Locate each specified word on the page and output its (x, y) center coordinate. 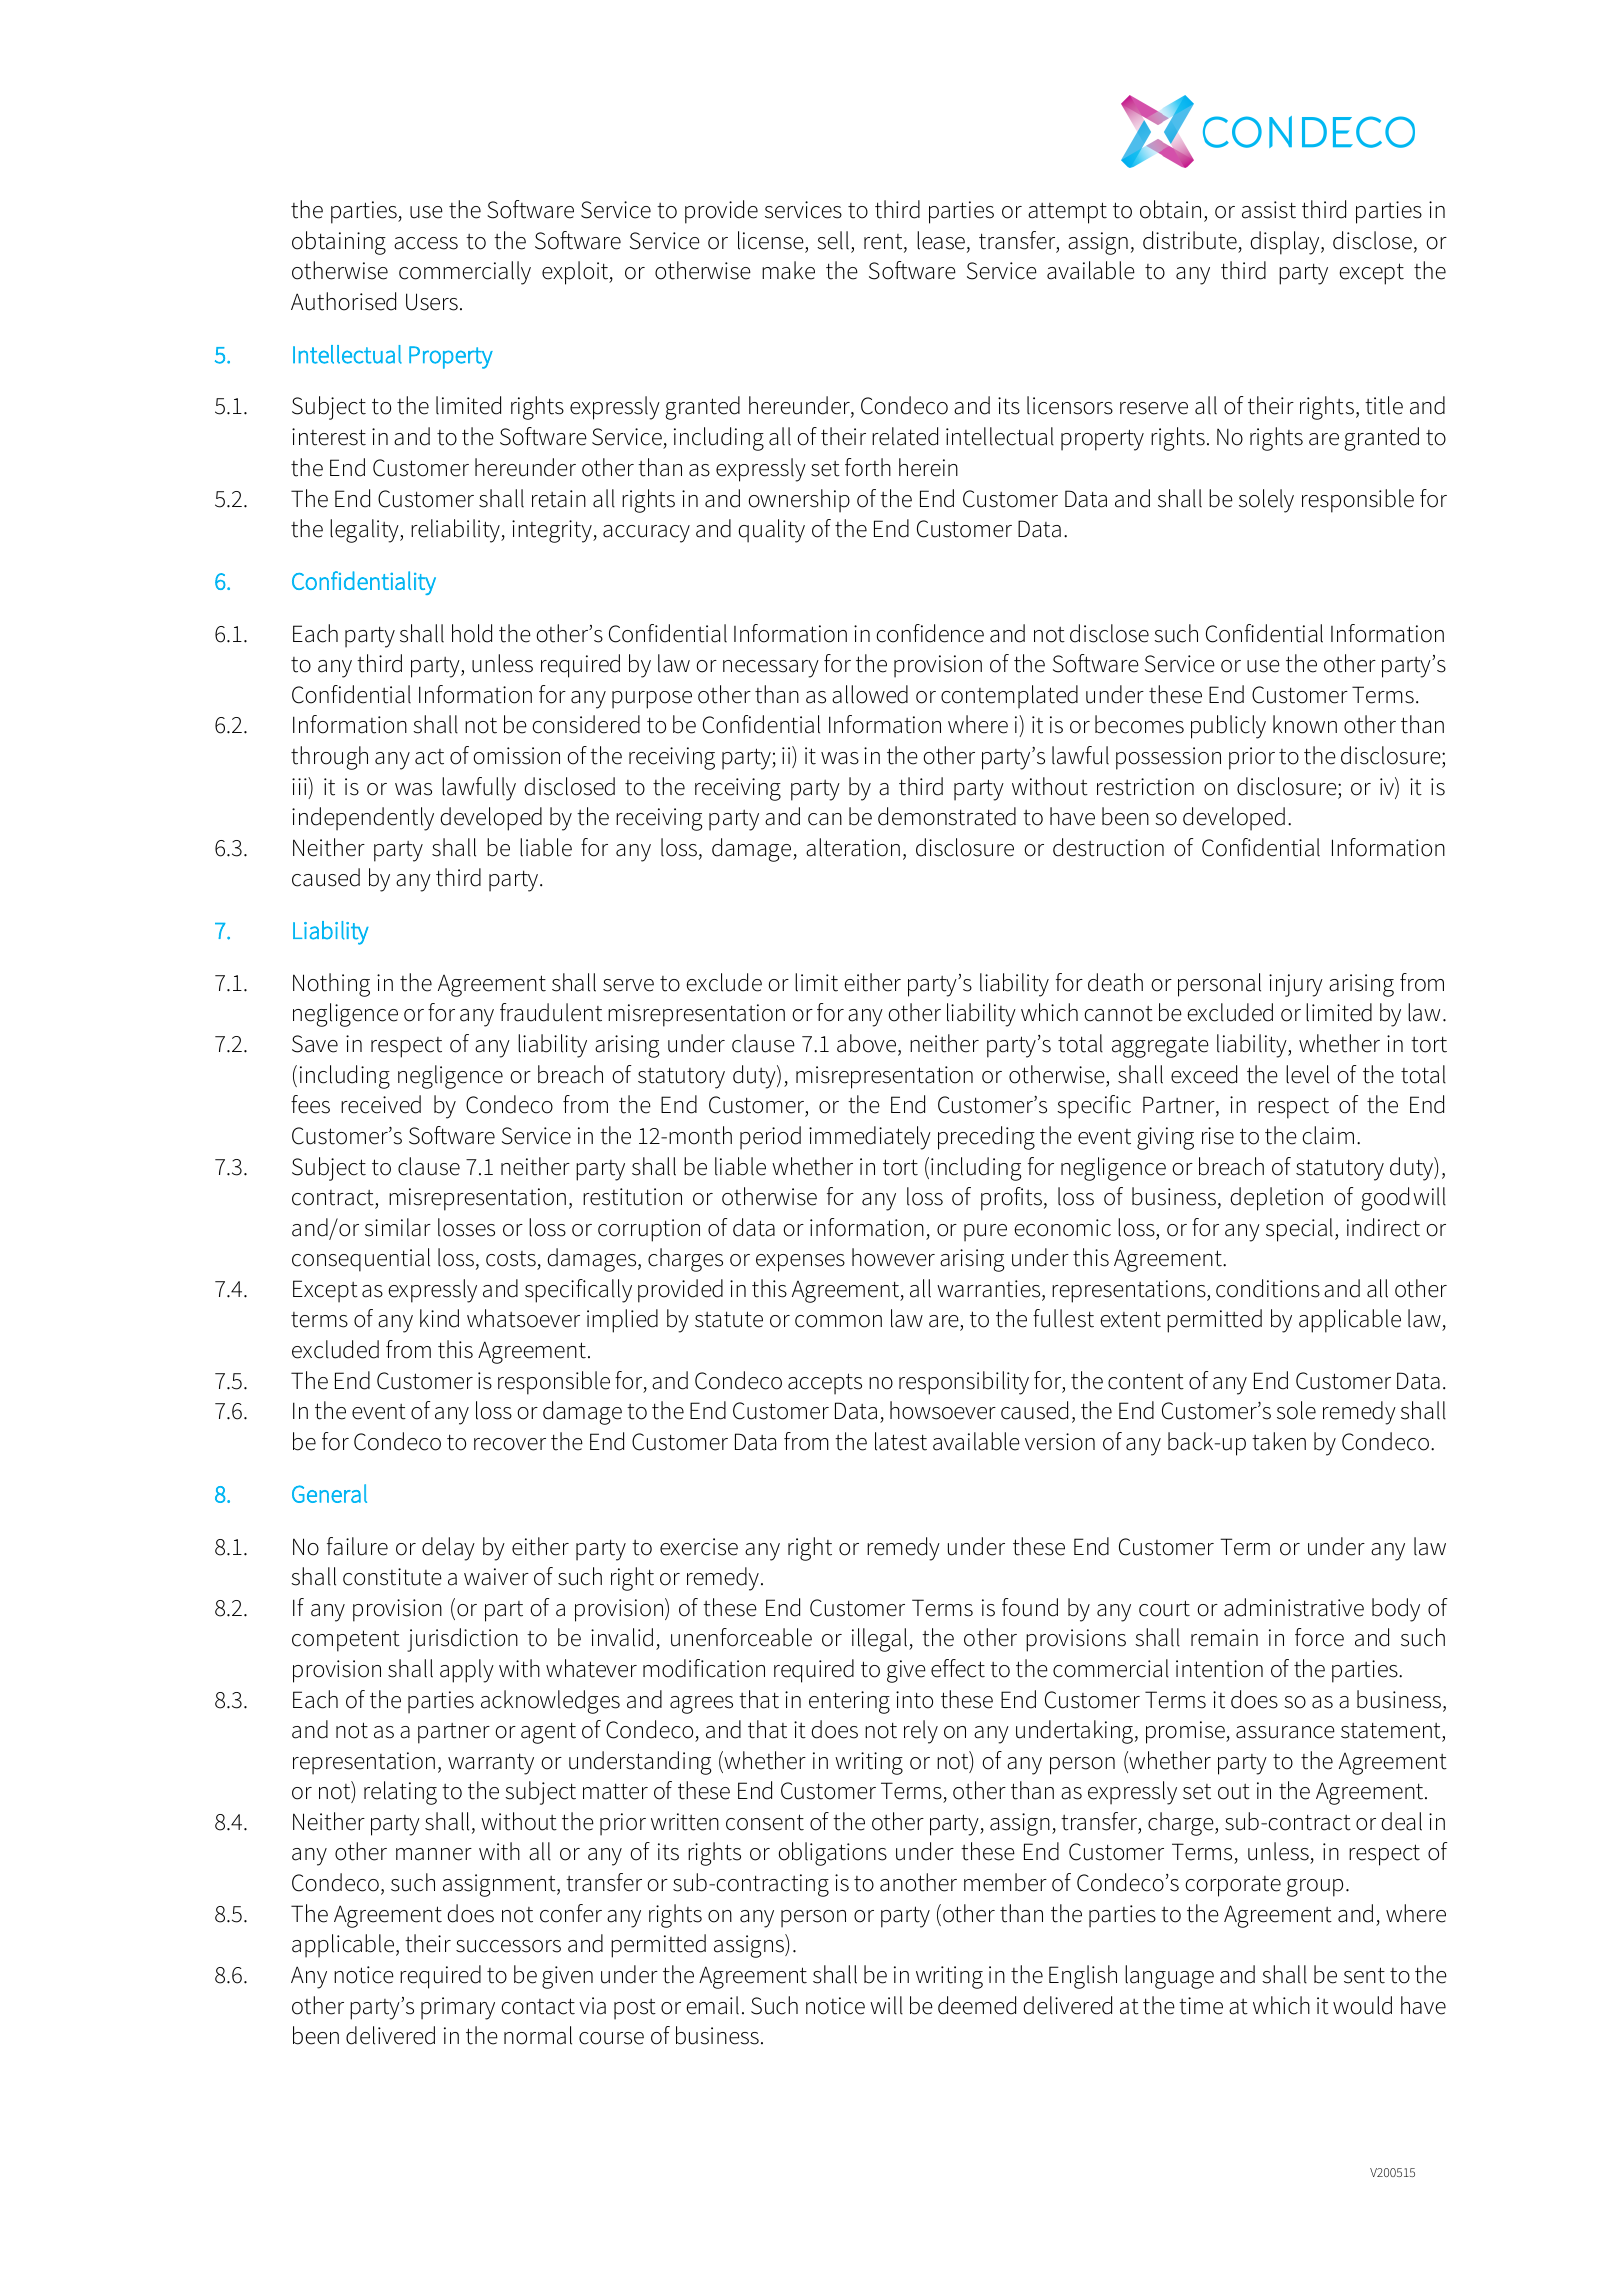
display (1286, 243)
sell (833, 240)
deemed (977, 2005)
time (1201, 2006)
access (426, 243)
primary (458, 2008)
